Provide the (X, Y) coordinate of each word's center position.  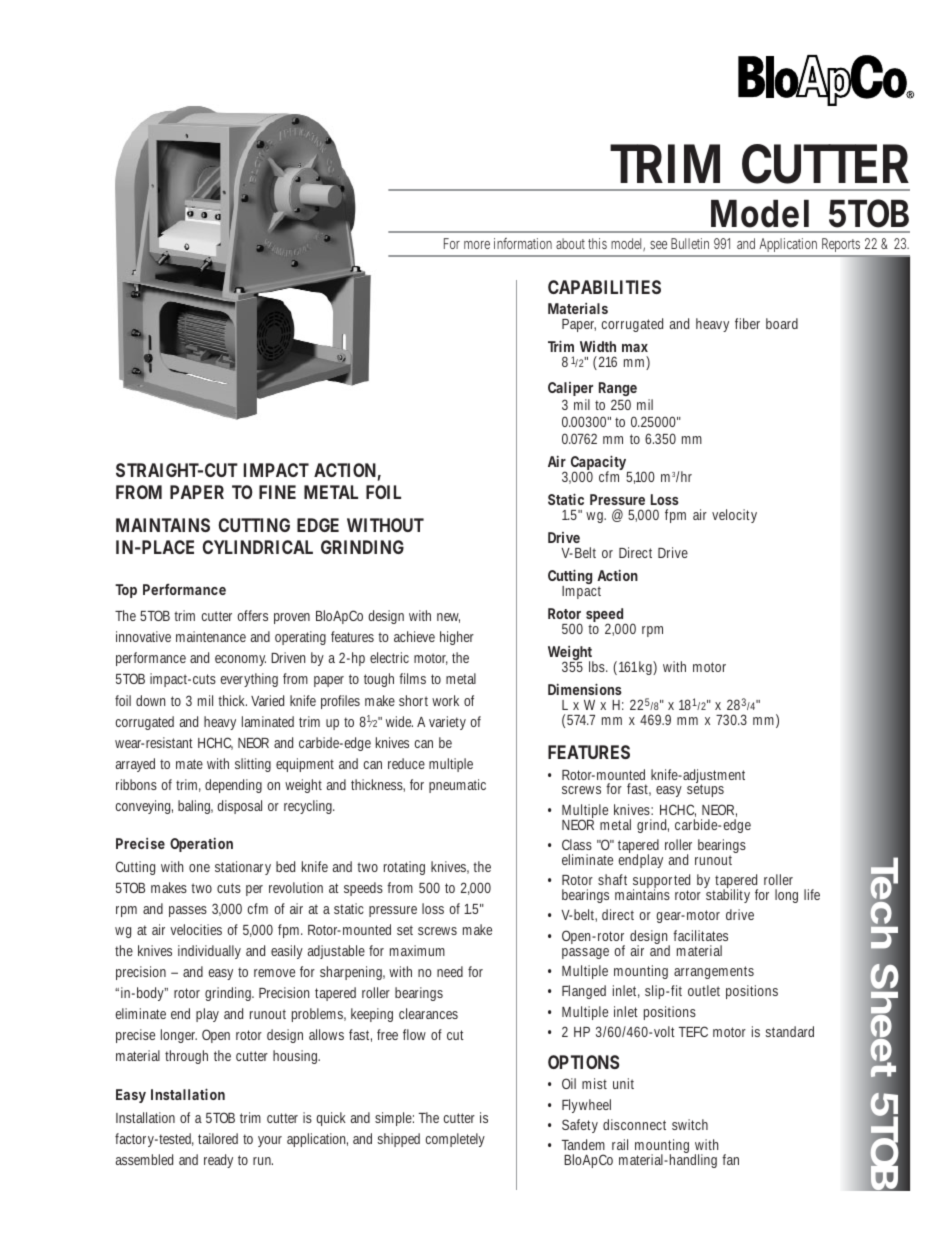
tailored (218, 1138)
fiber (747, 323)
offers (253, 615)
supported (661, 882)
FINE (277, 492)
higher (457, 638)
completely (455, 1140)
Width (598, 346)
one (199, 868)
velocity (734, 516)
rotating (404, 868)
